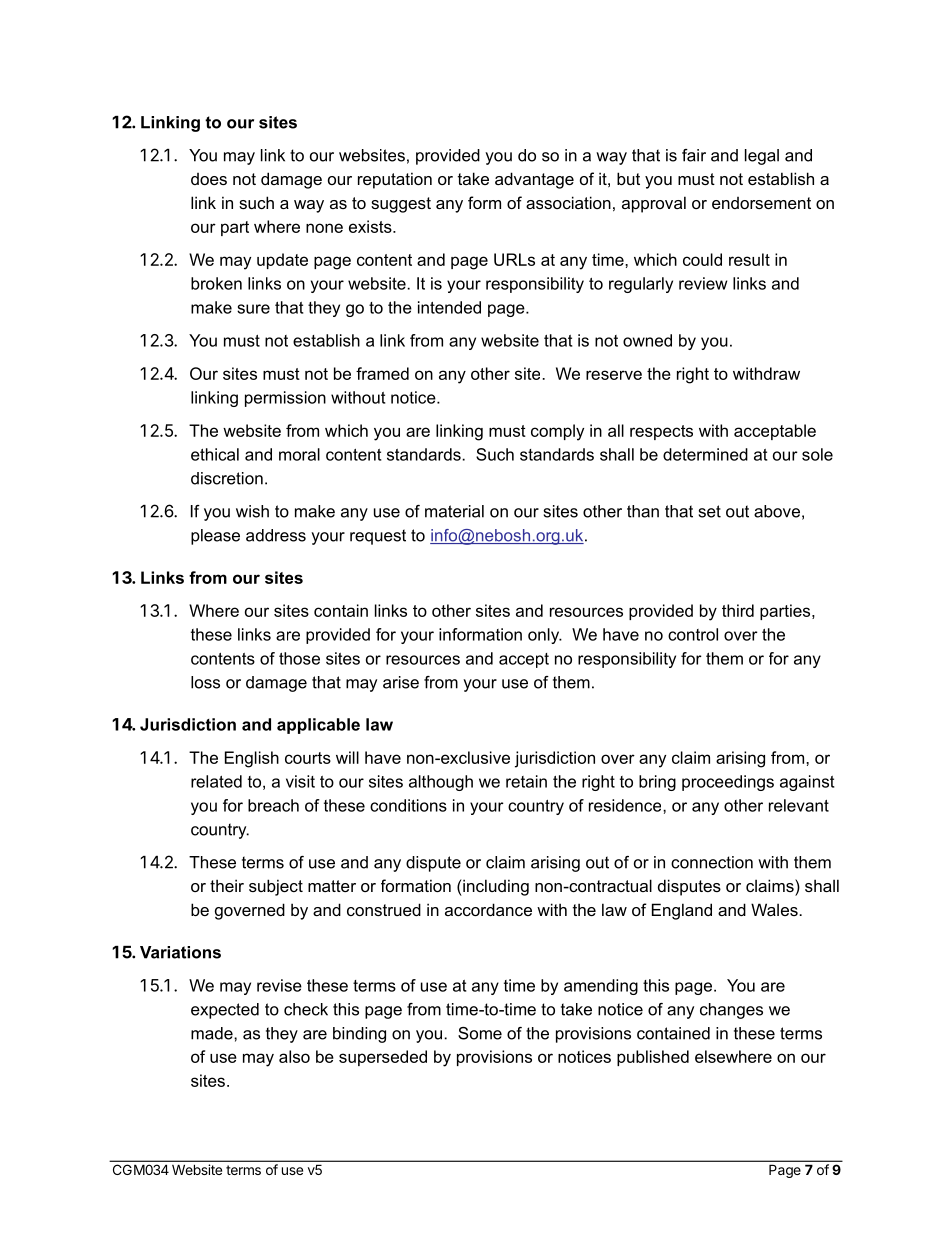  I want to click on determined, so click(705, 454).
